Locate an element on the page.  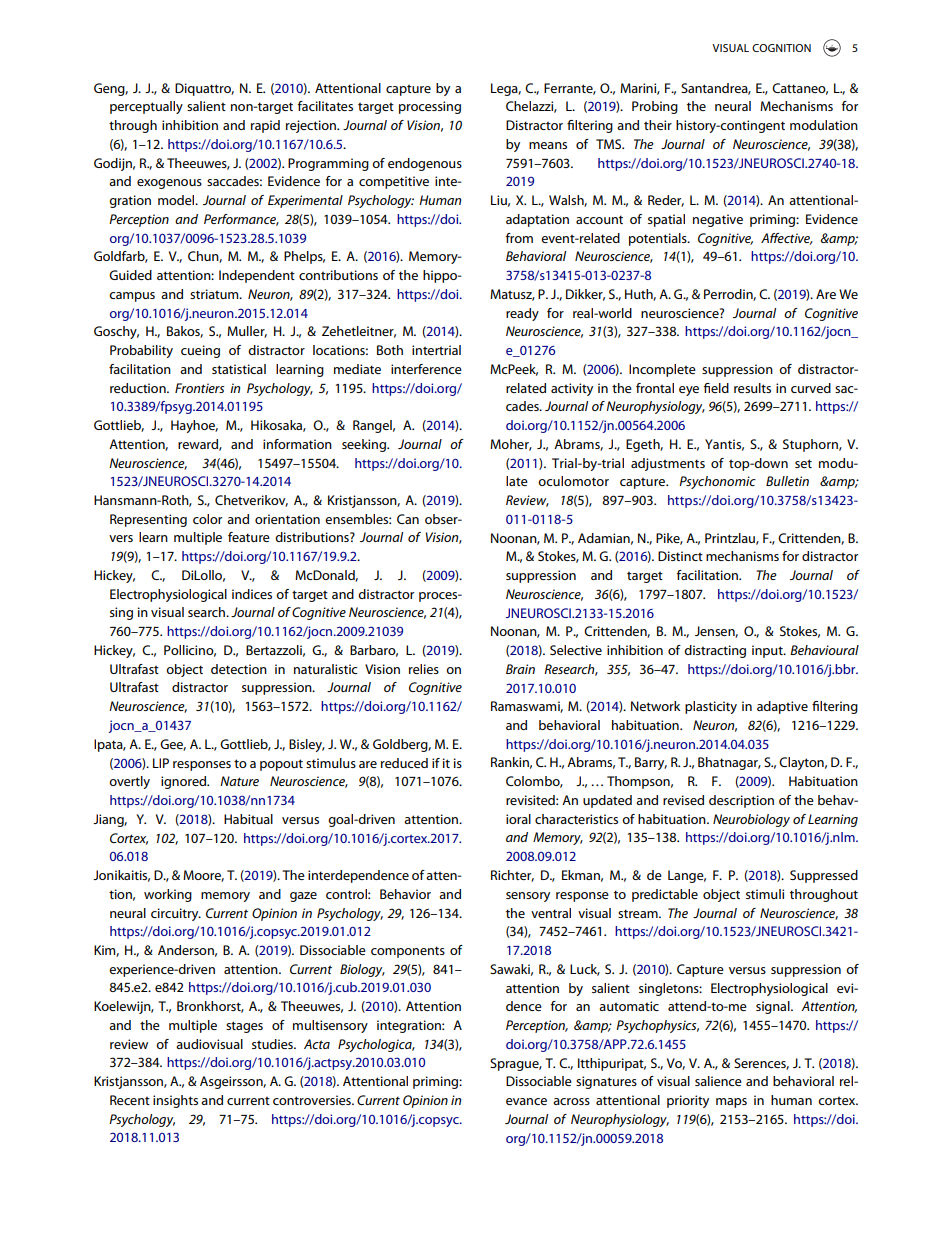
their is located at coordinates (658, 125).
